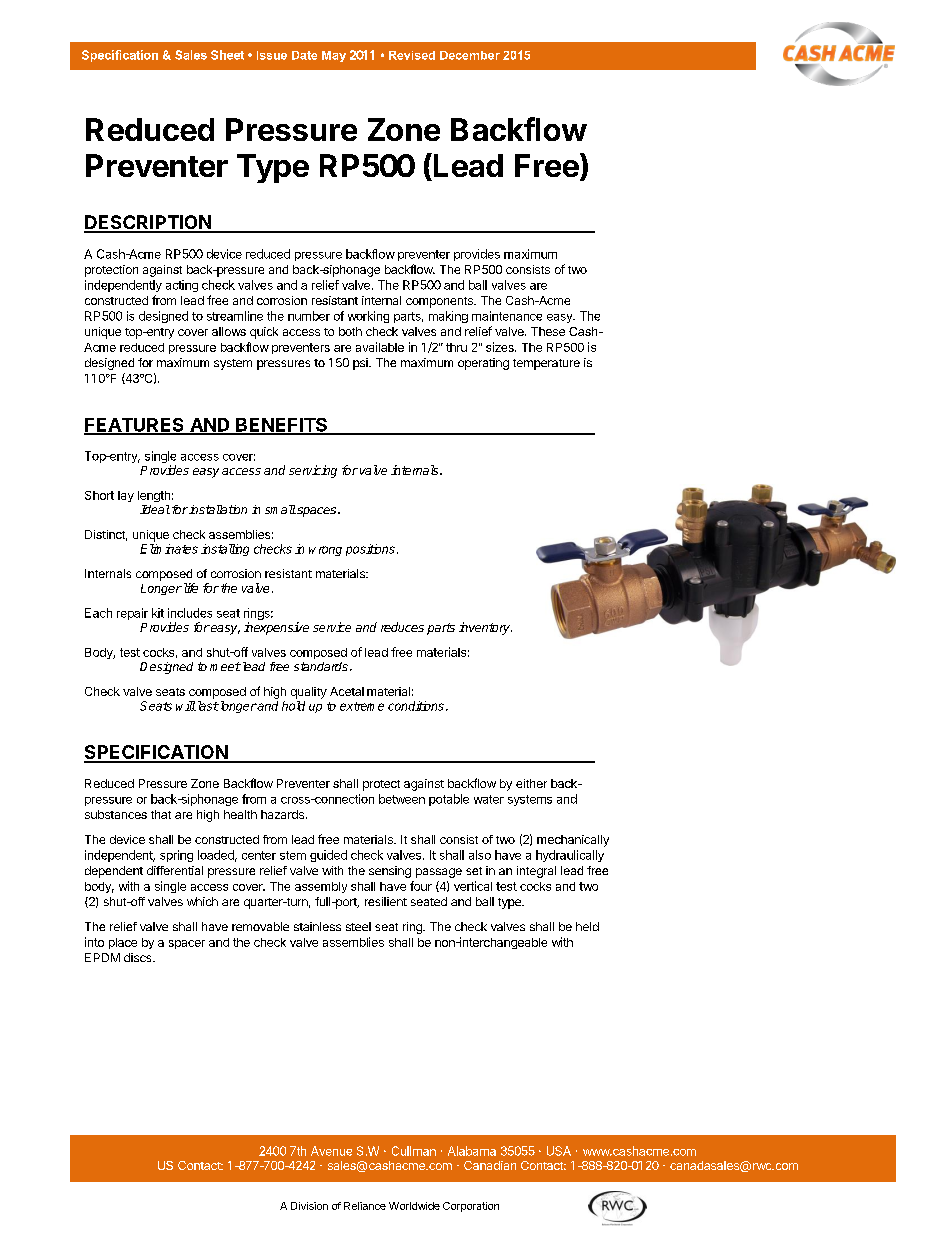 This page has height=1233, width=952. I want to click on December, so click(470, 55).
